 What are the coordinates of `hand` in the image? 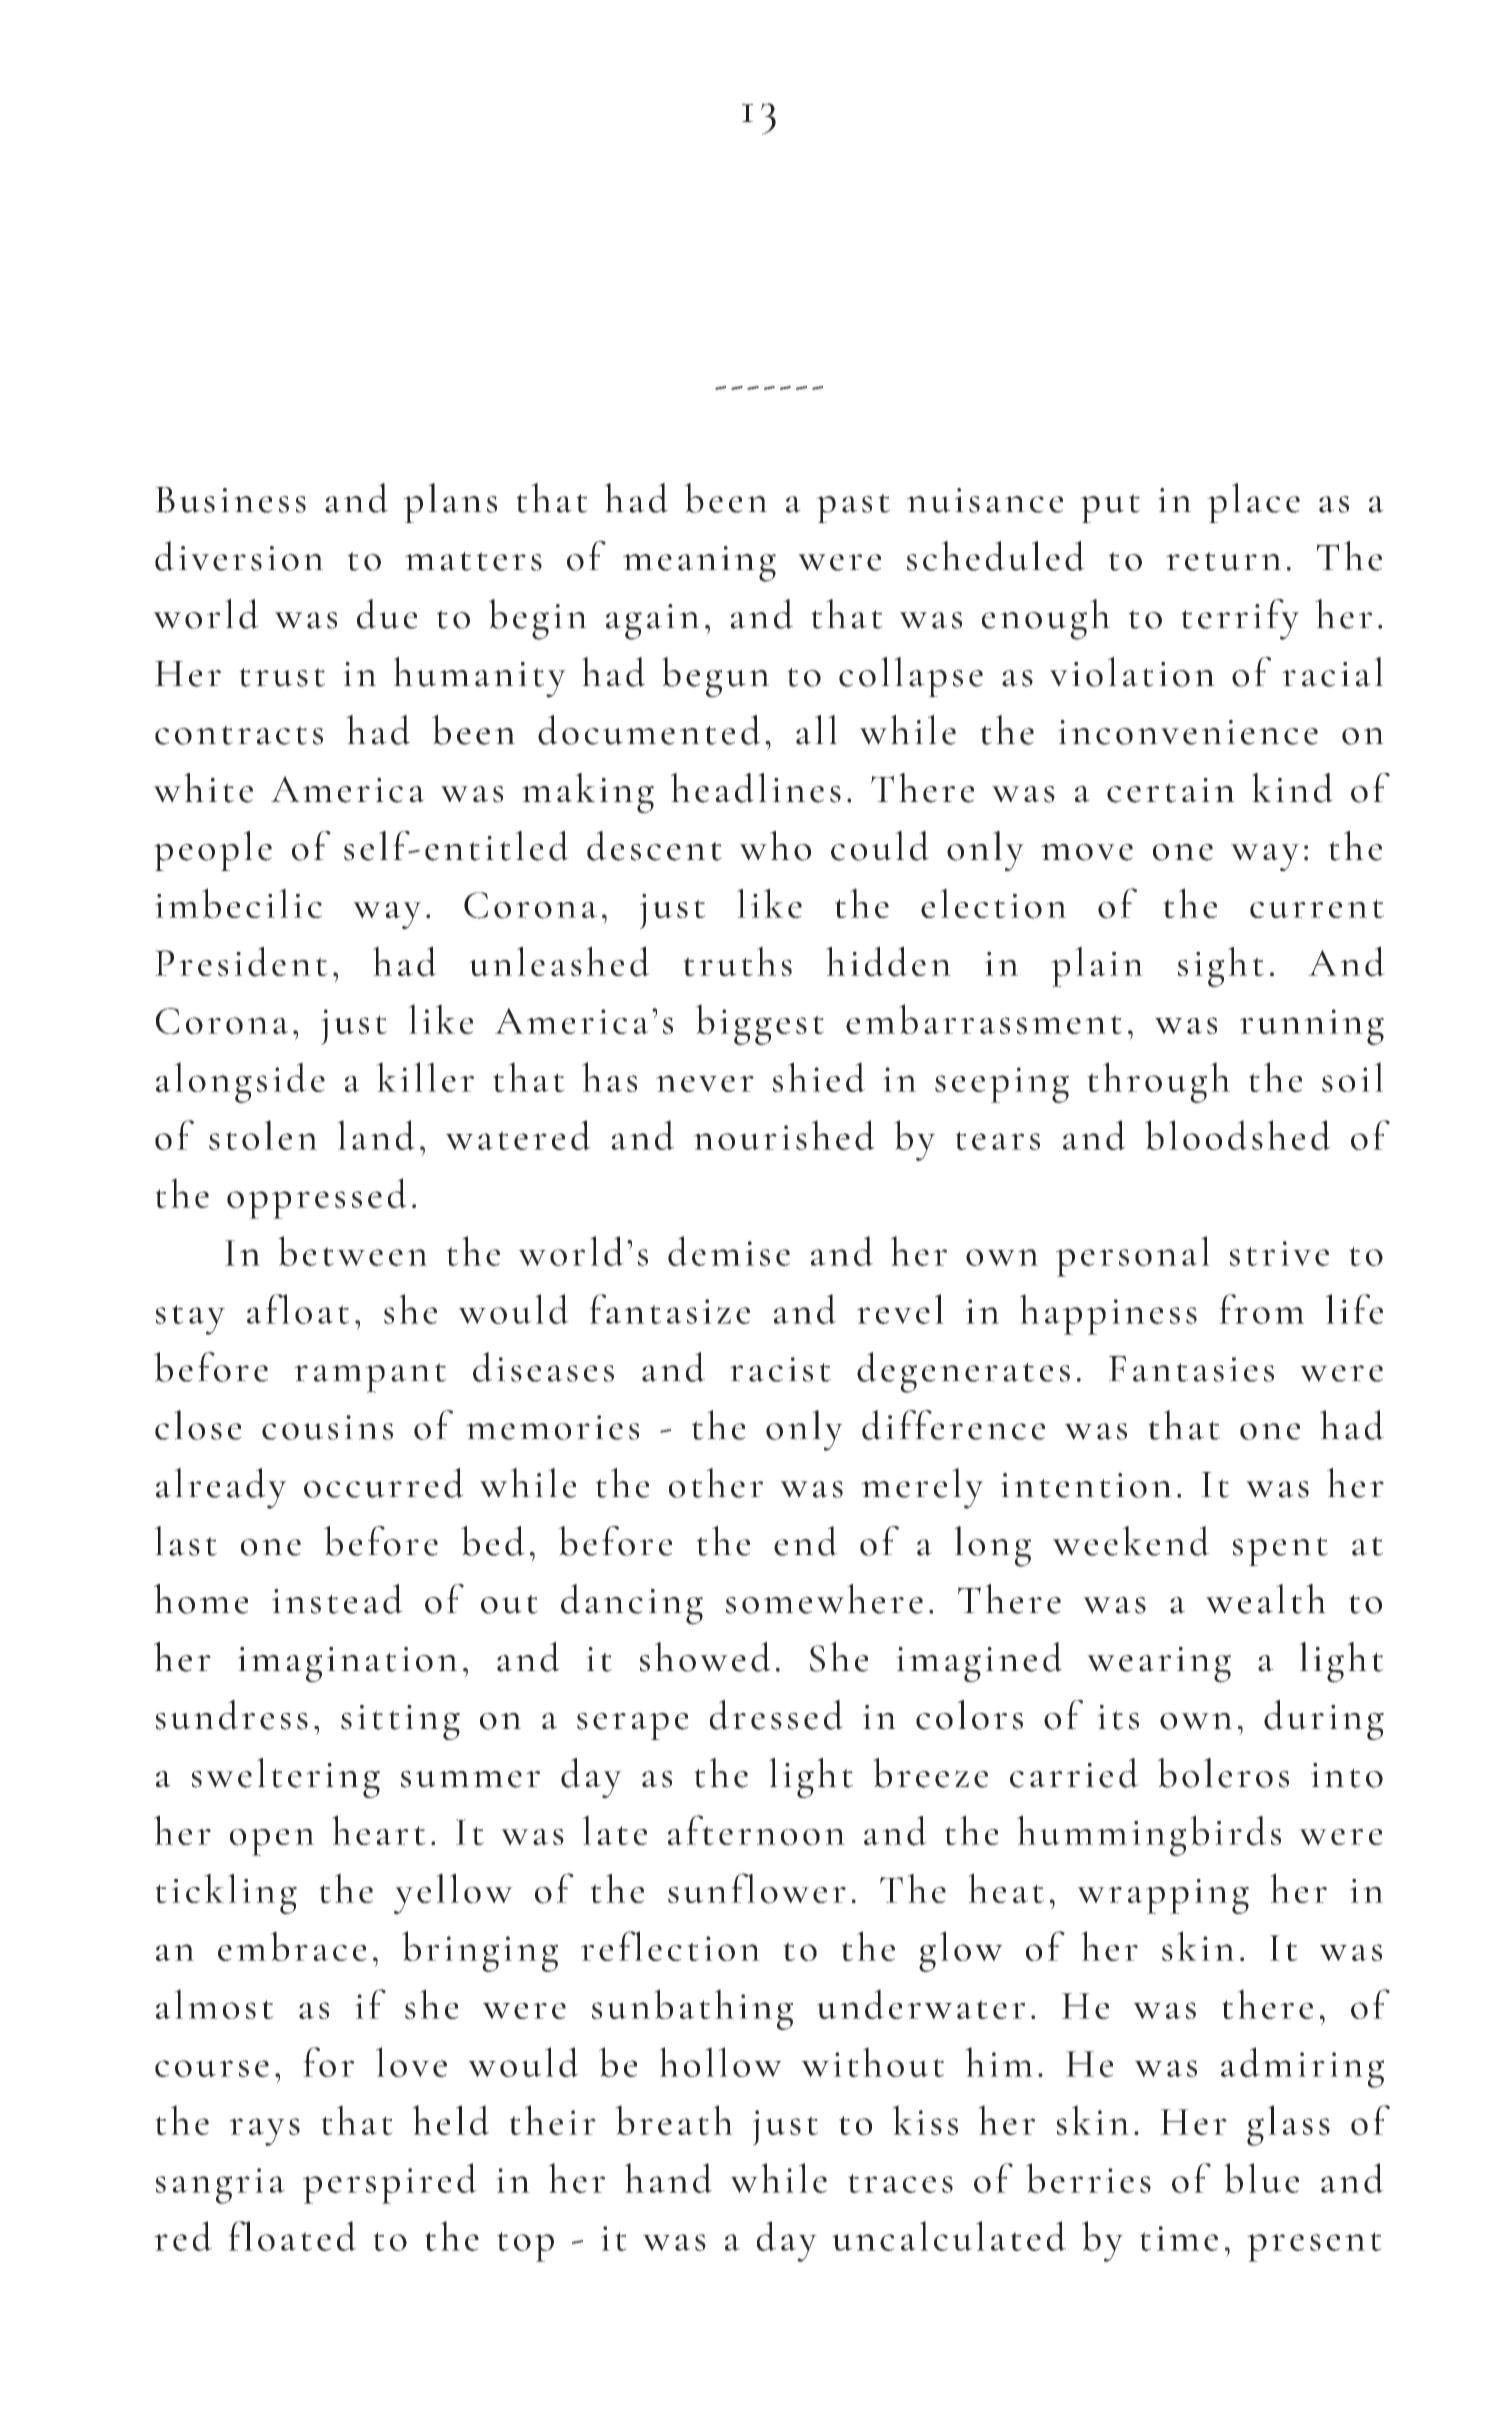 It's located at (668, 2178).
